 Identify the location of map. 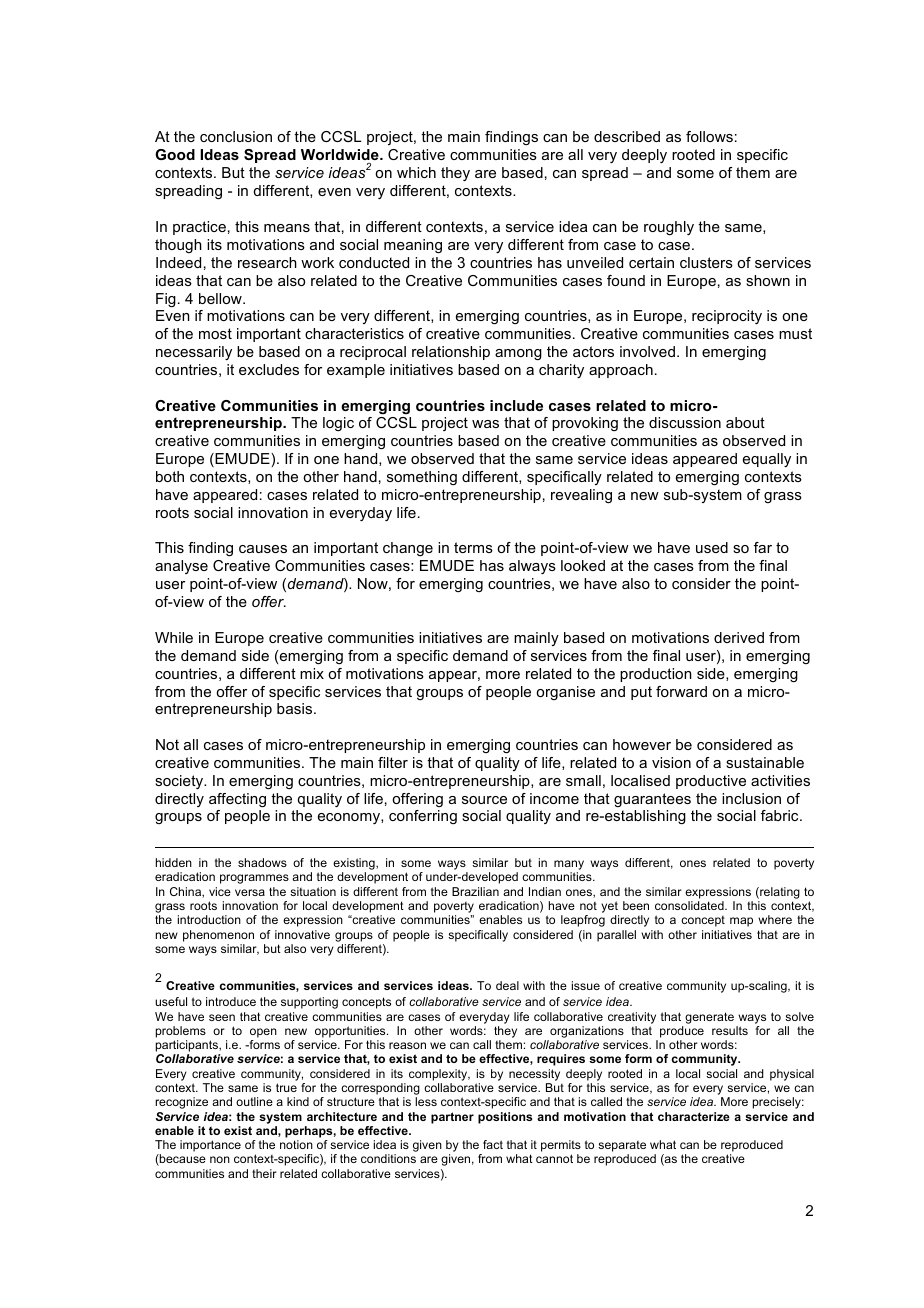
(741, 922).
